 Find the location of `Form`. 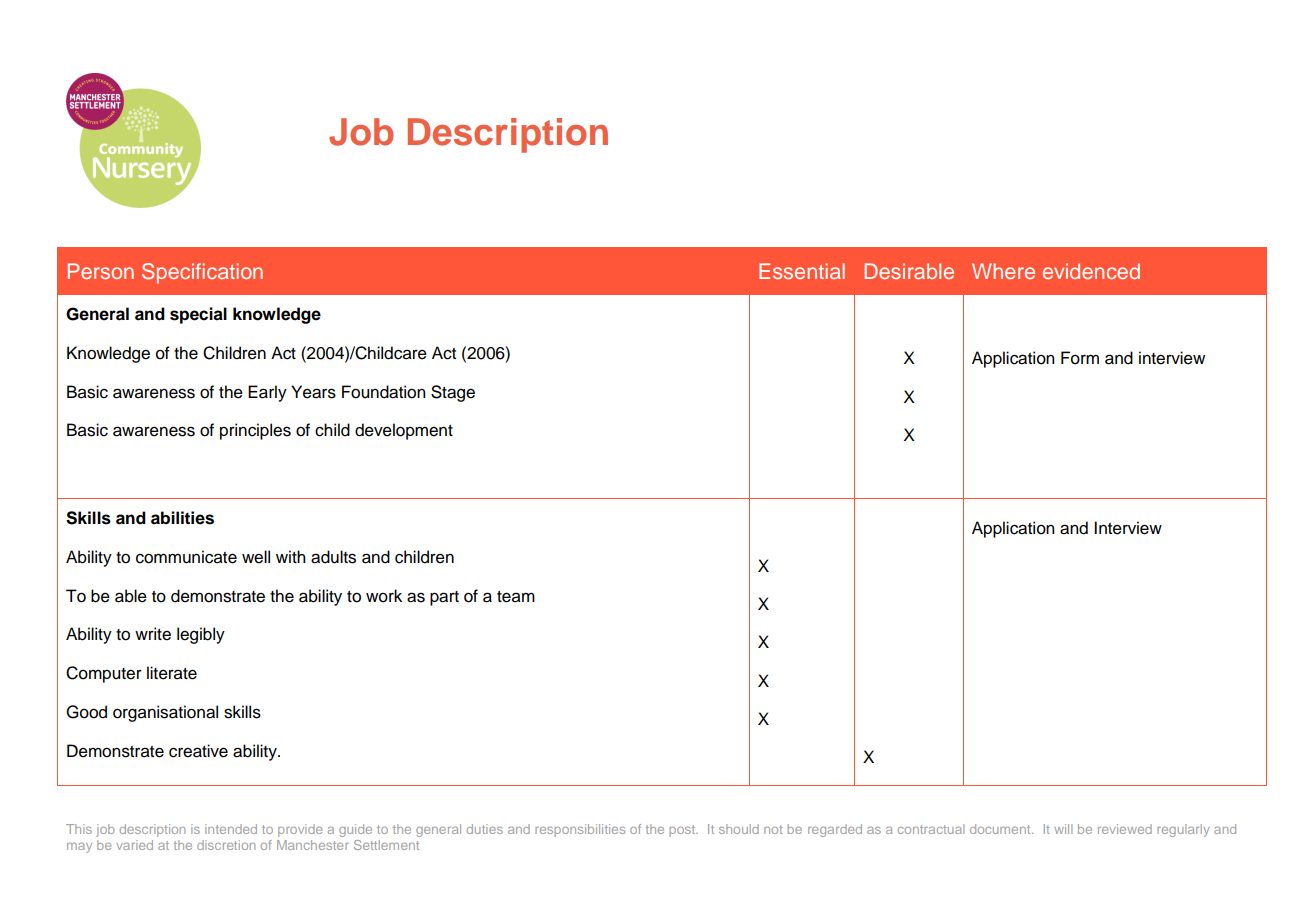

Form is located at coordinates (1080, 358).
